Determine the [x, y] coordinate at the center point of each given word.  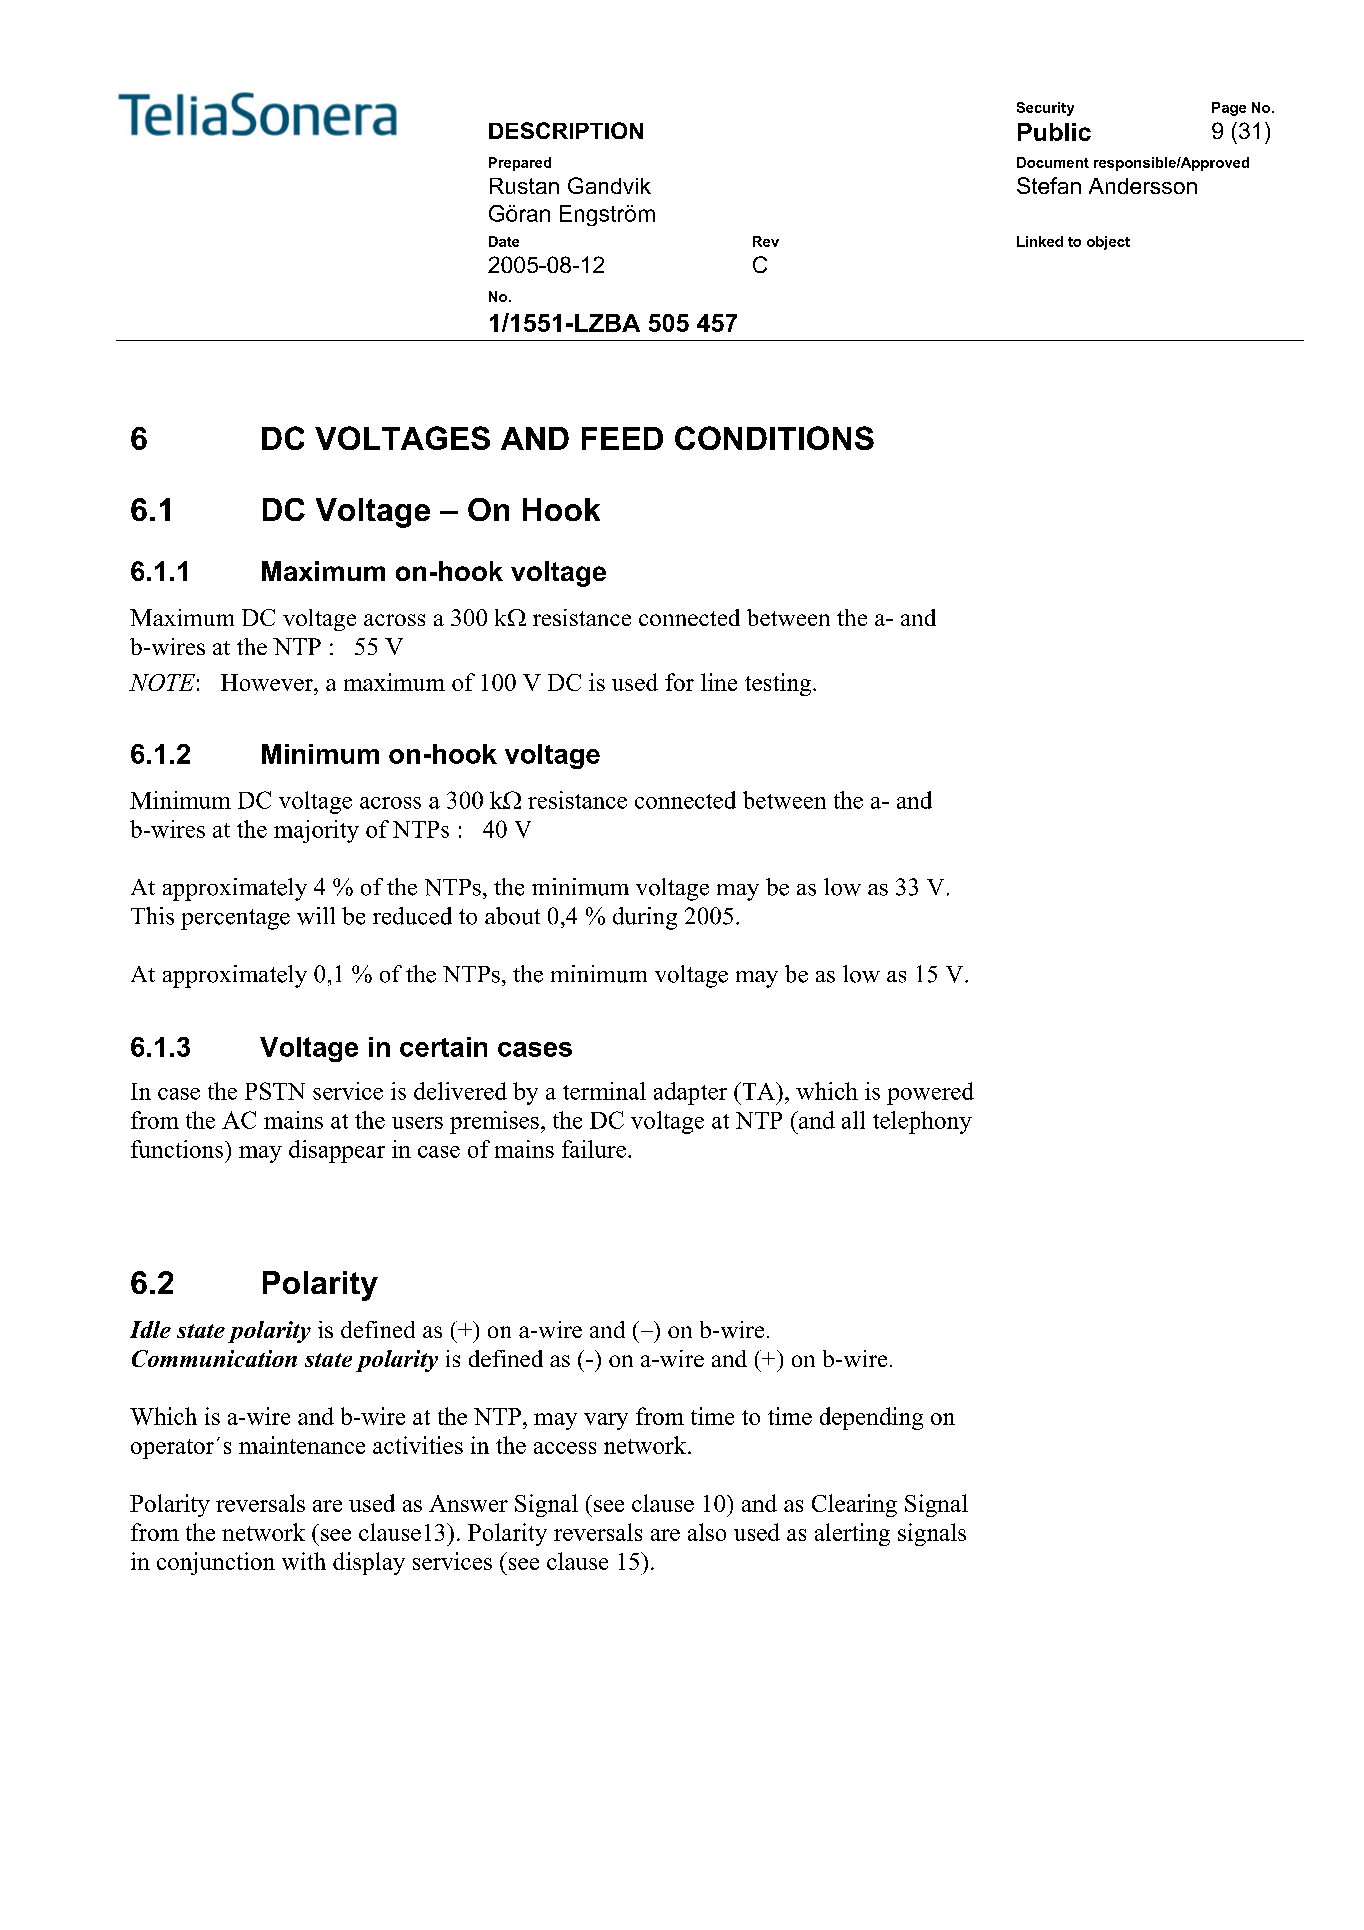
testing [779, 684]
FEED [622, 438]
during [645, 918]
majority [316, 831]
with [304, 1561]
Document [1053, 162]
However [268, 682]
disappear [337, 1151]
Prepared [520, 164]
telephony [922, 1122]
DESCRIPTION [566, 130]
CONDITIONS [774, 438]
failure [594, 1149]
